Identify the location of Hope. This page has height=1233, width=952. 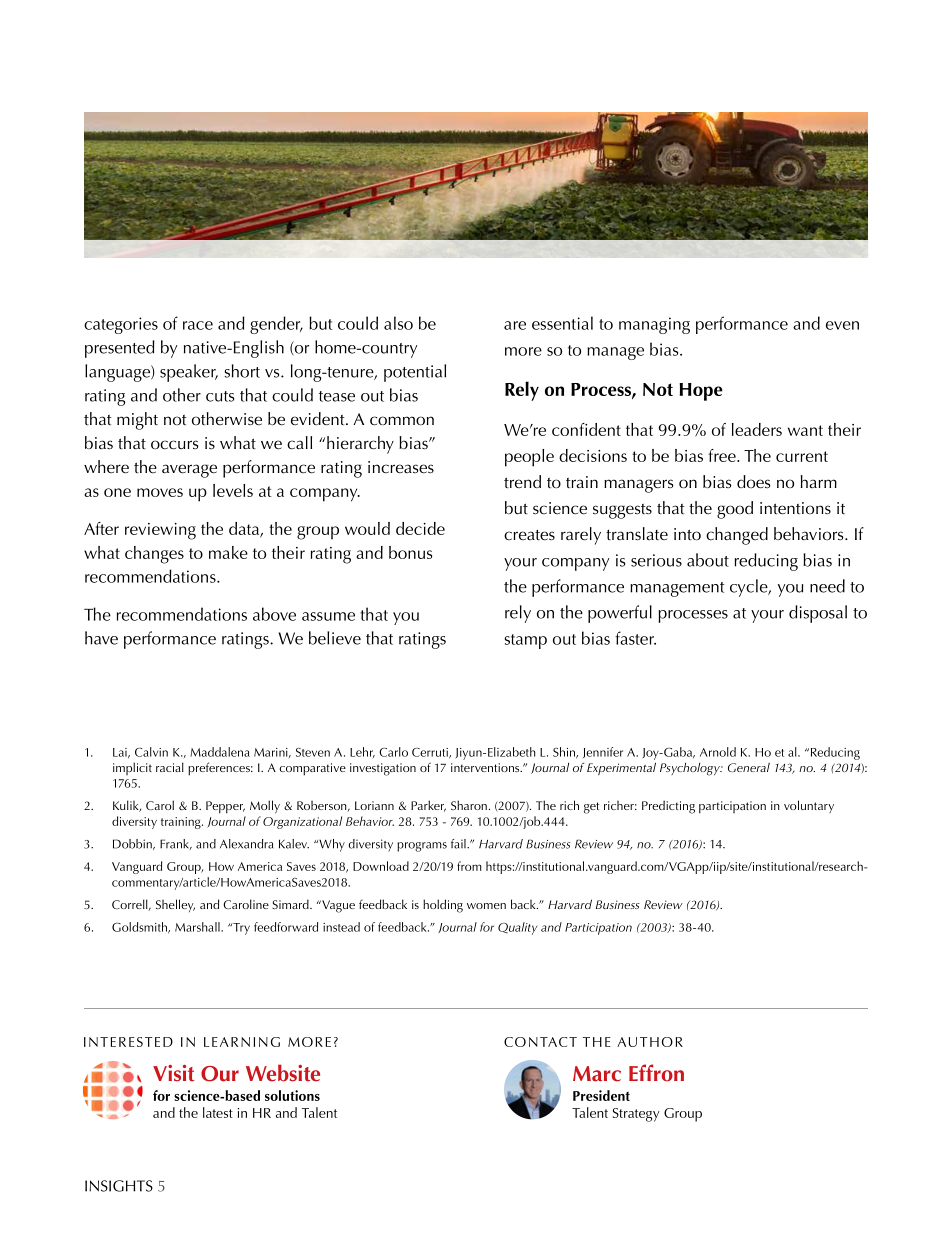
(701, 392).
